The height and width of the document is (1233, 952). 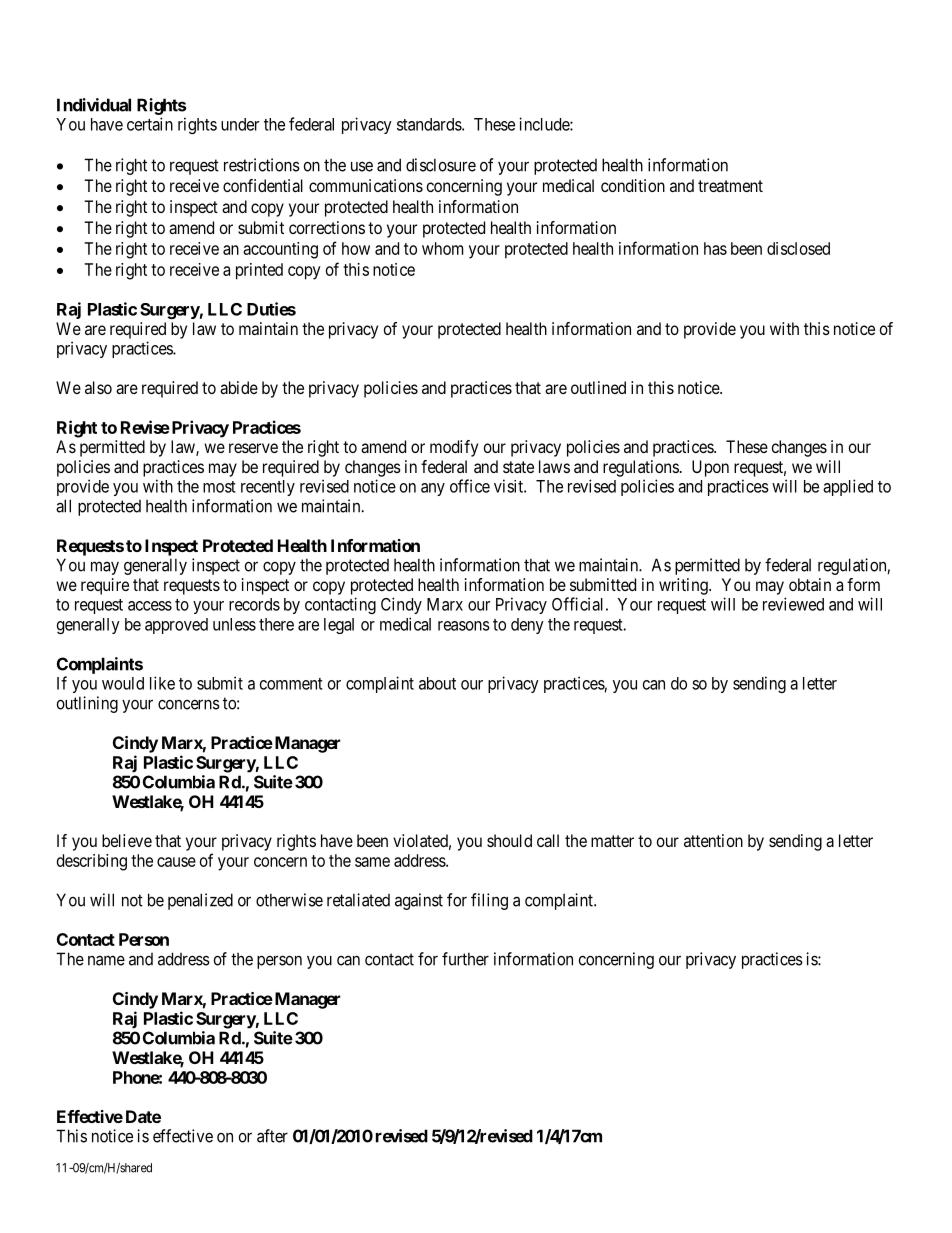 I want to click on disclosure, so click(x=441, y=165).
